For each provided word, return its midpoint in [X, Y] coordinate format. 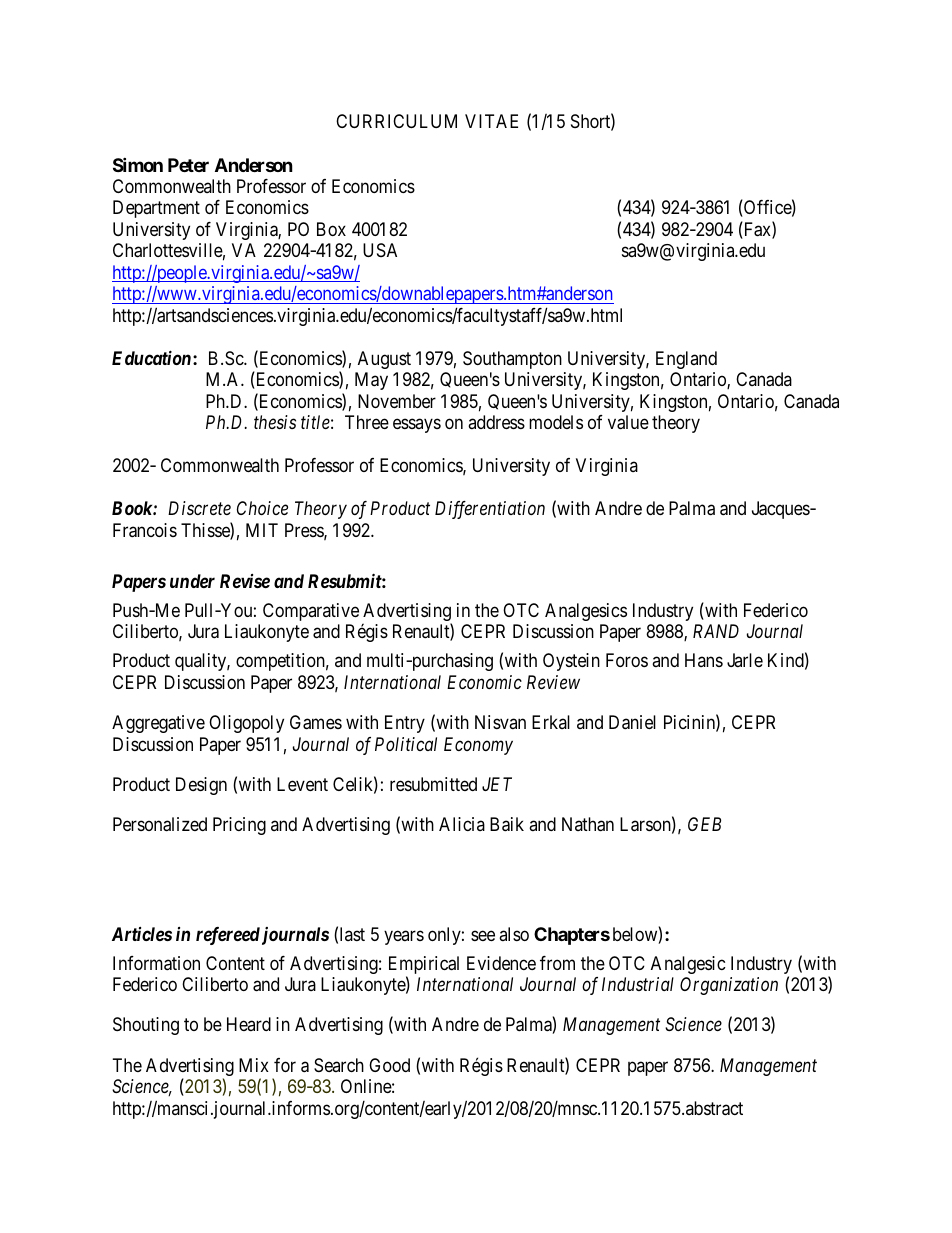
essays [417, 426]
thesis [275, 422]
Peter [188, 165]
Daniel [632, 722]
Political [406, 744]
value [628, 422]
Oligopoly [246, 724]
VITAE [491, 121]
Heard [249, 1024]
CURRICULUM [396, 121]
